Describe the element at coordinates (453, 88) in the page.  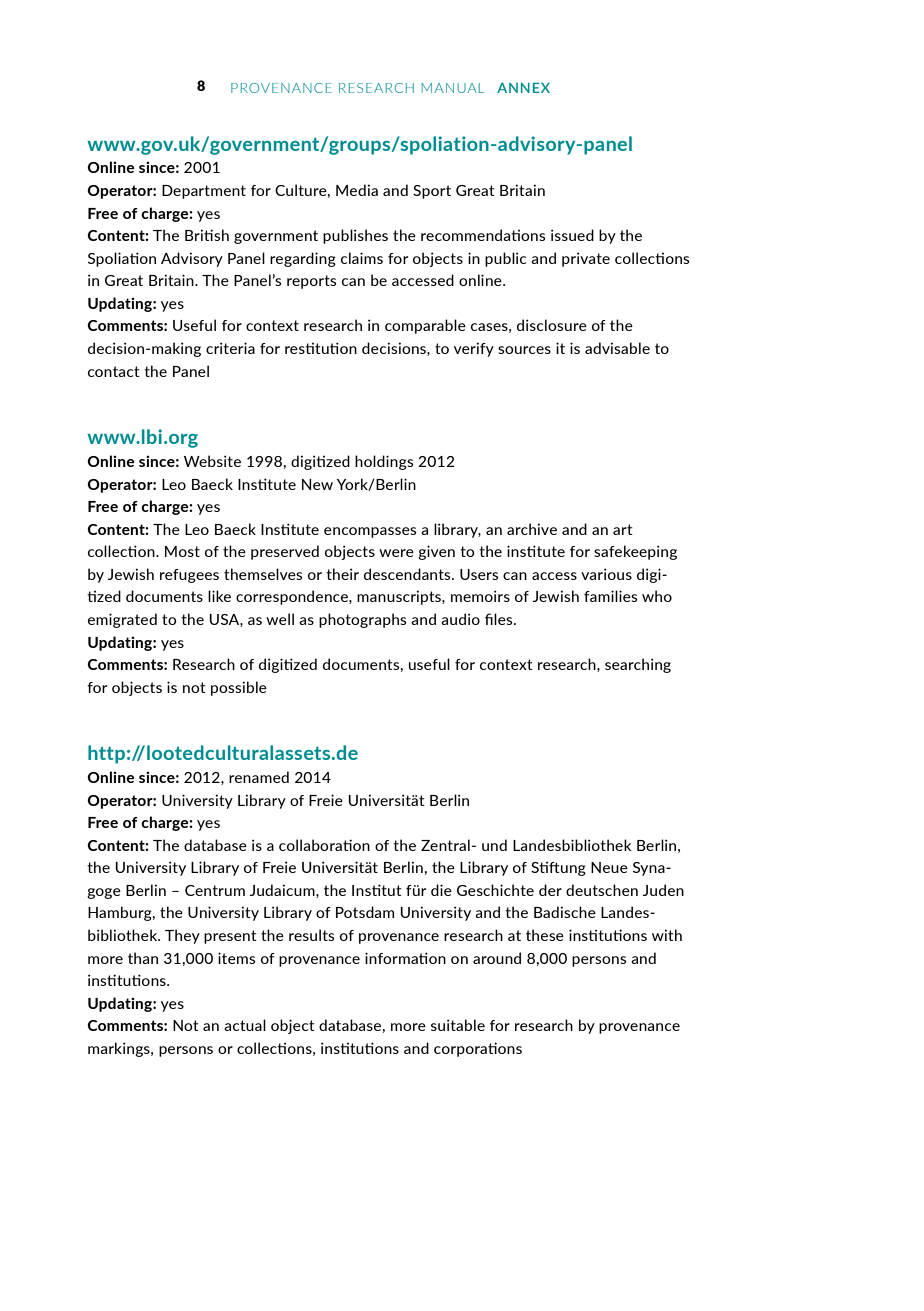
I see `MANUAL` at that location.
